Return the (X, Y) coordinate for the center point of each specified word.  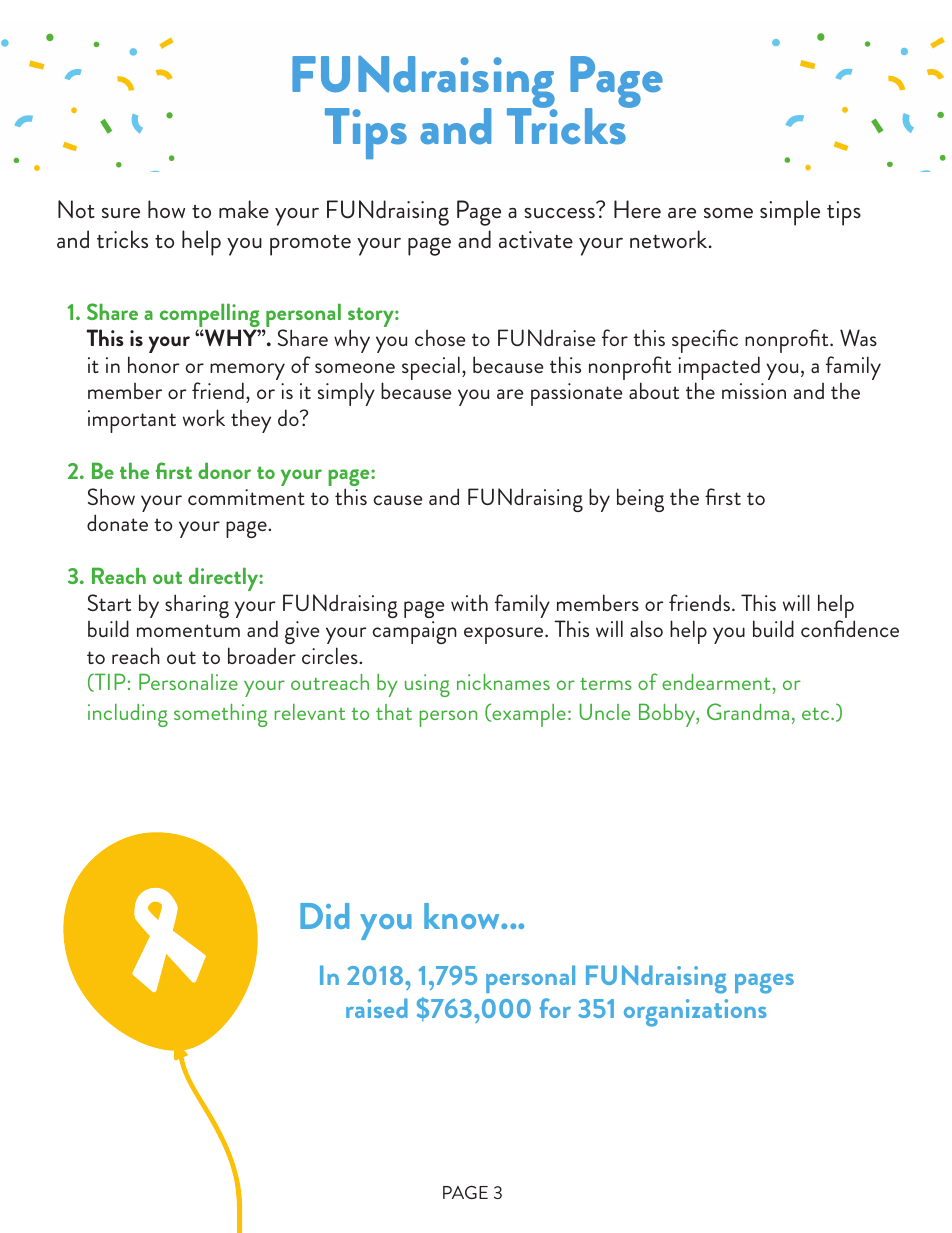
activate (536, 239)
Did (324, 916)
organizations (695, 1013)
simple (790, 213)
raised (377, 1008)
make (244, 209)
